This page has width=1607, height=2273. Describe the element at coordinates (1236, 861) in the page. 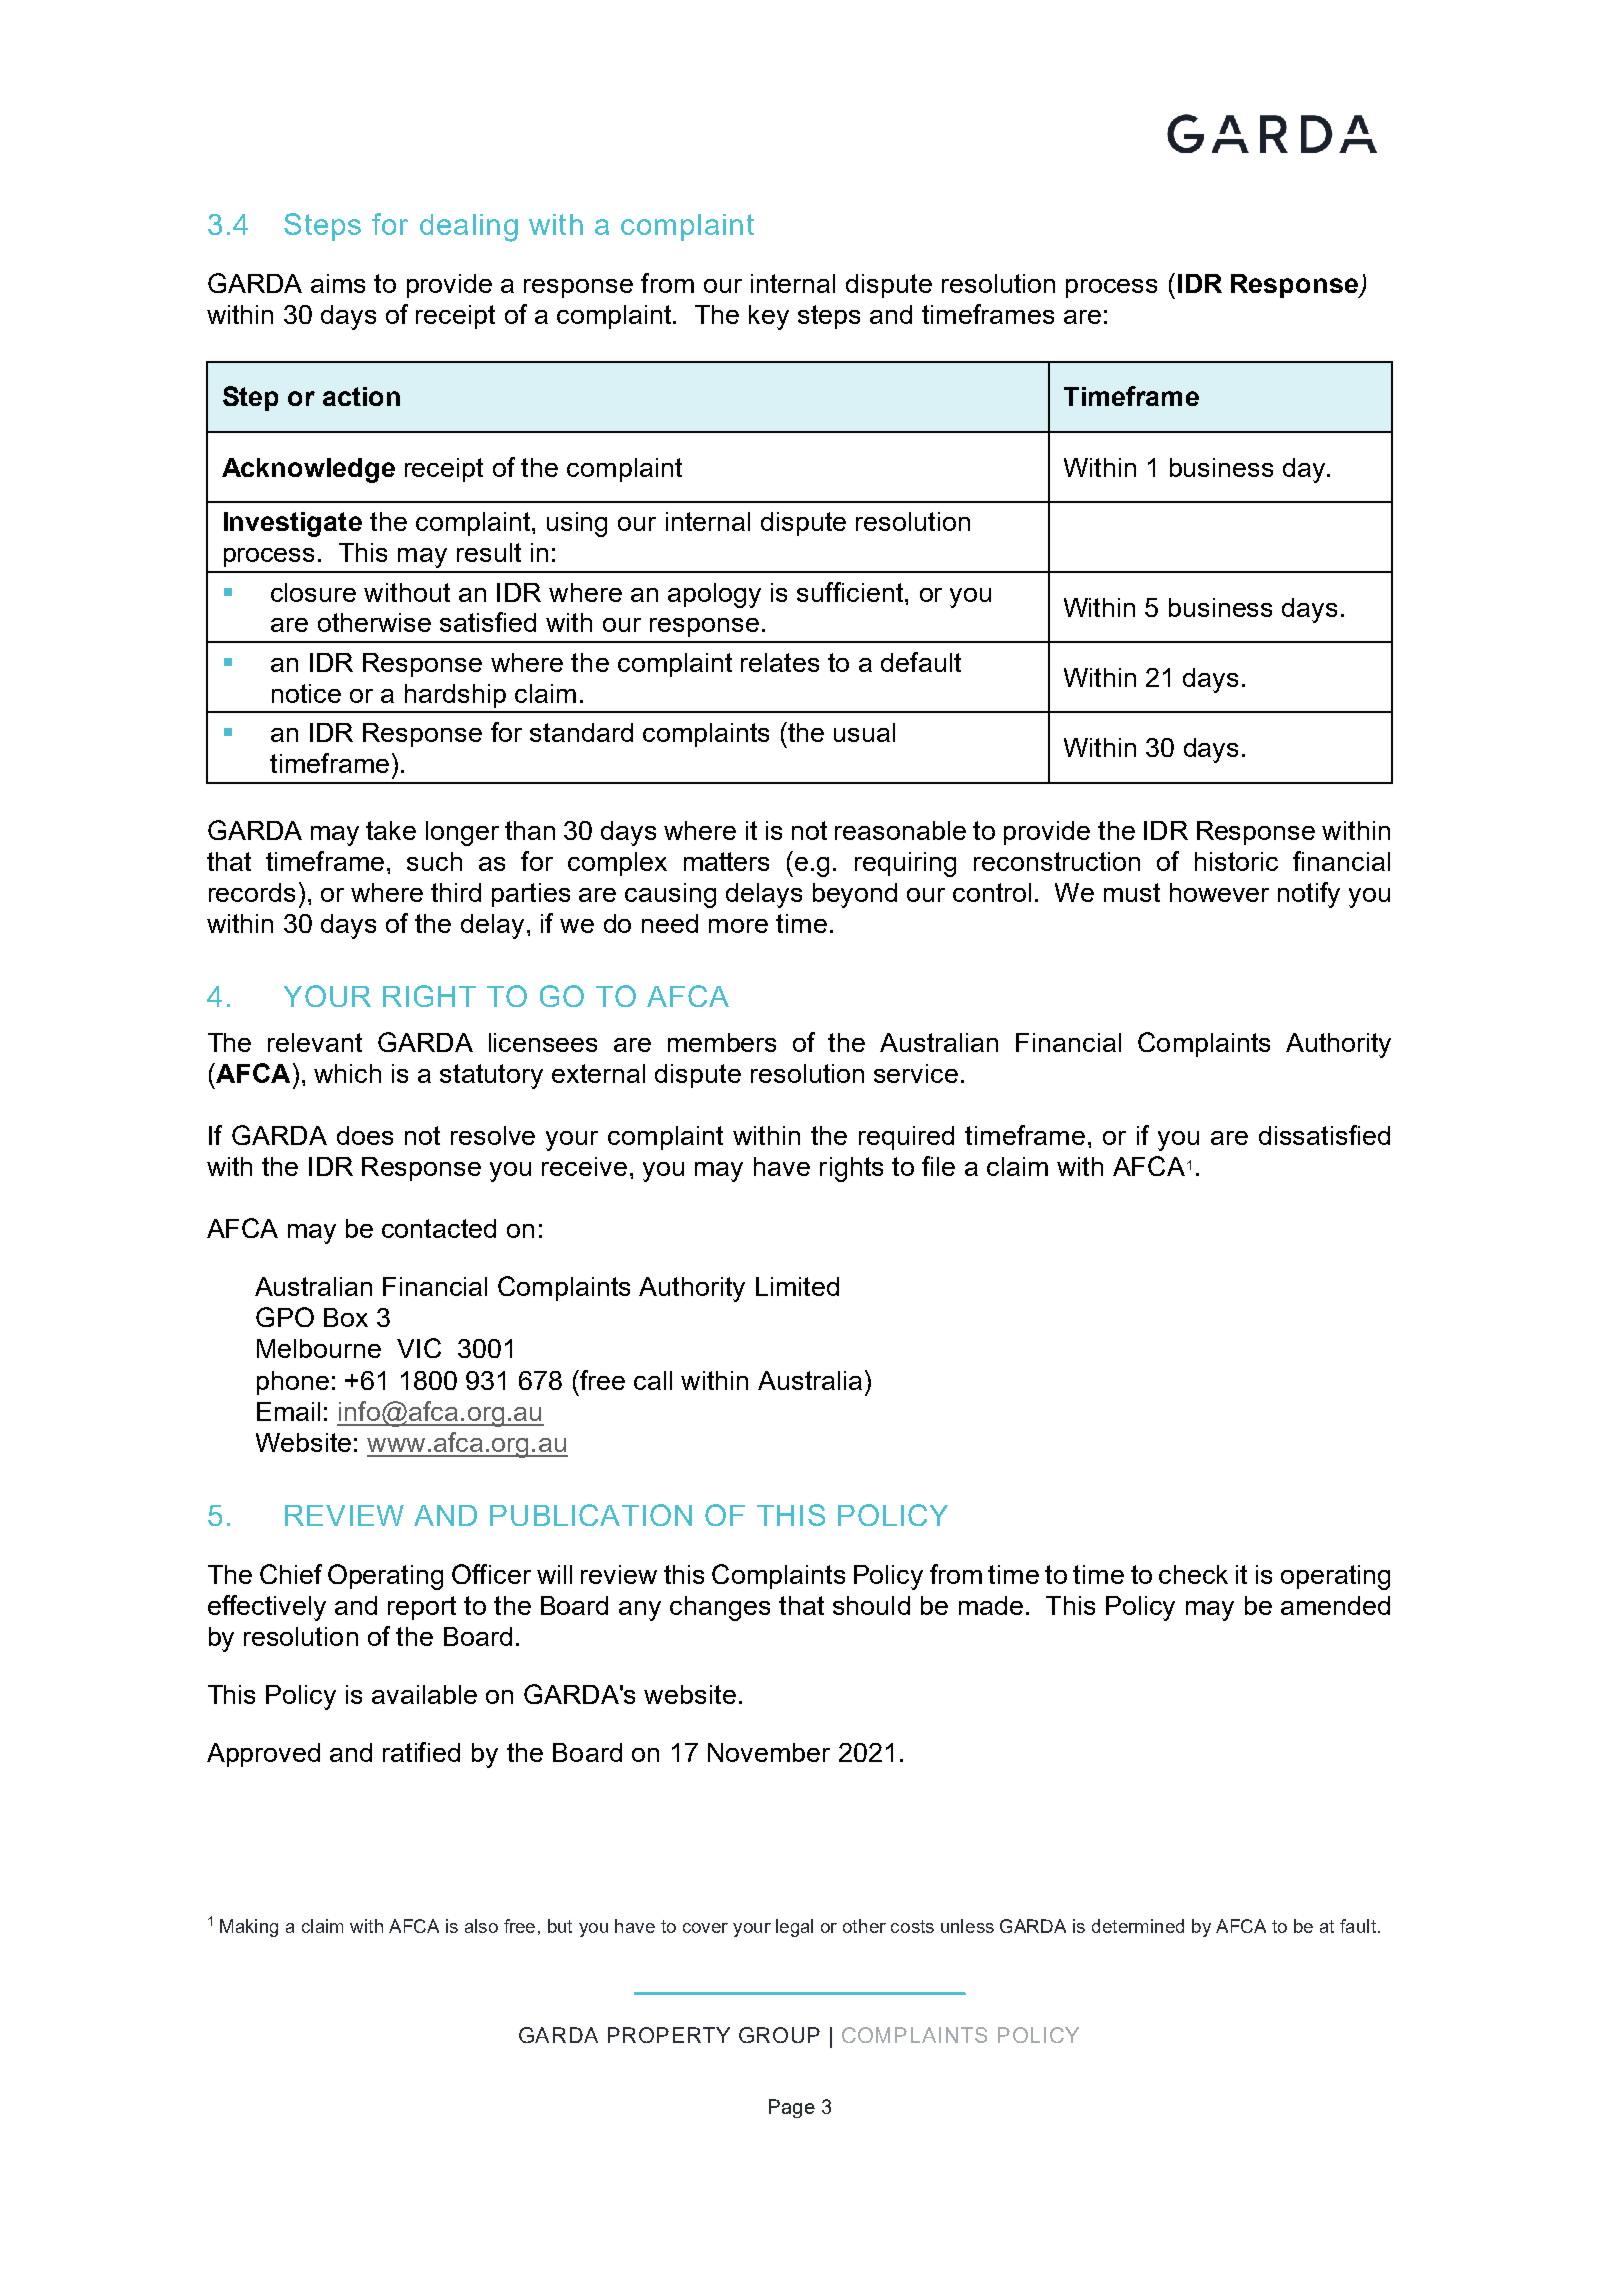

I see `historic` at that location.
